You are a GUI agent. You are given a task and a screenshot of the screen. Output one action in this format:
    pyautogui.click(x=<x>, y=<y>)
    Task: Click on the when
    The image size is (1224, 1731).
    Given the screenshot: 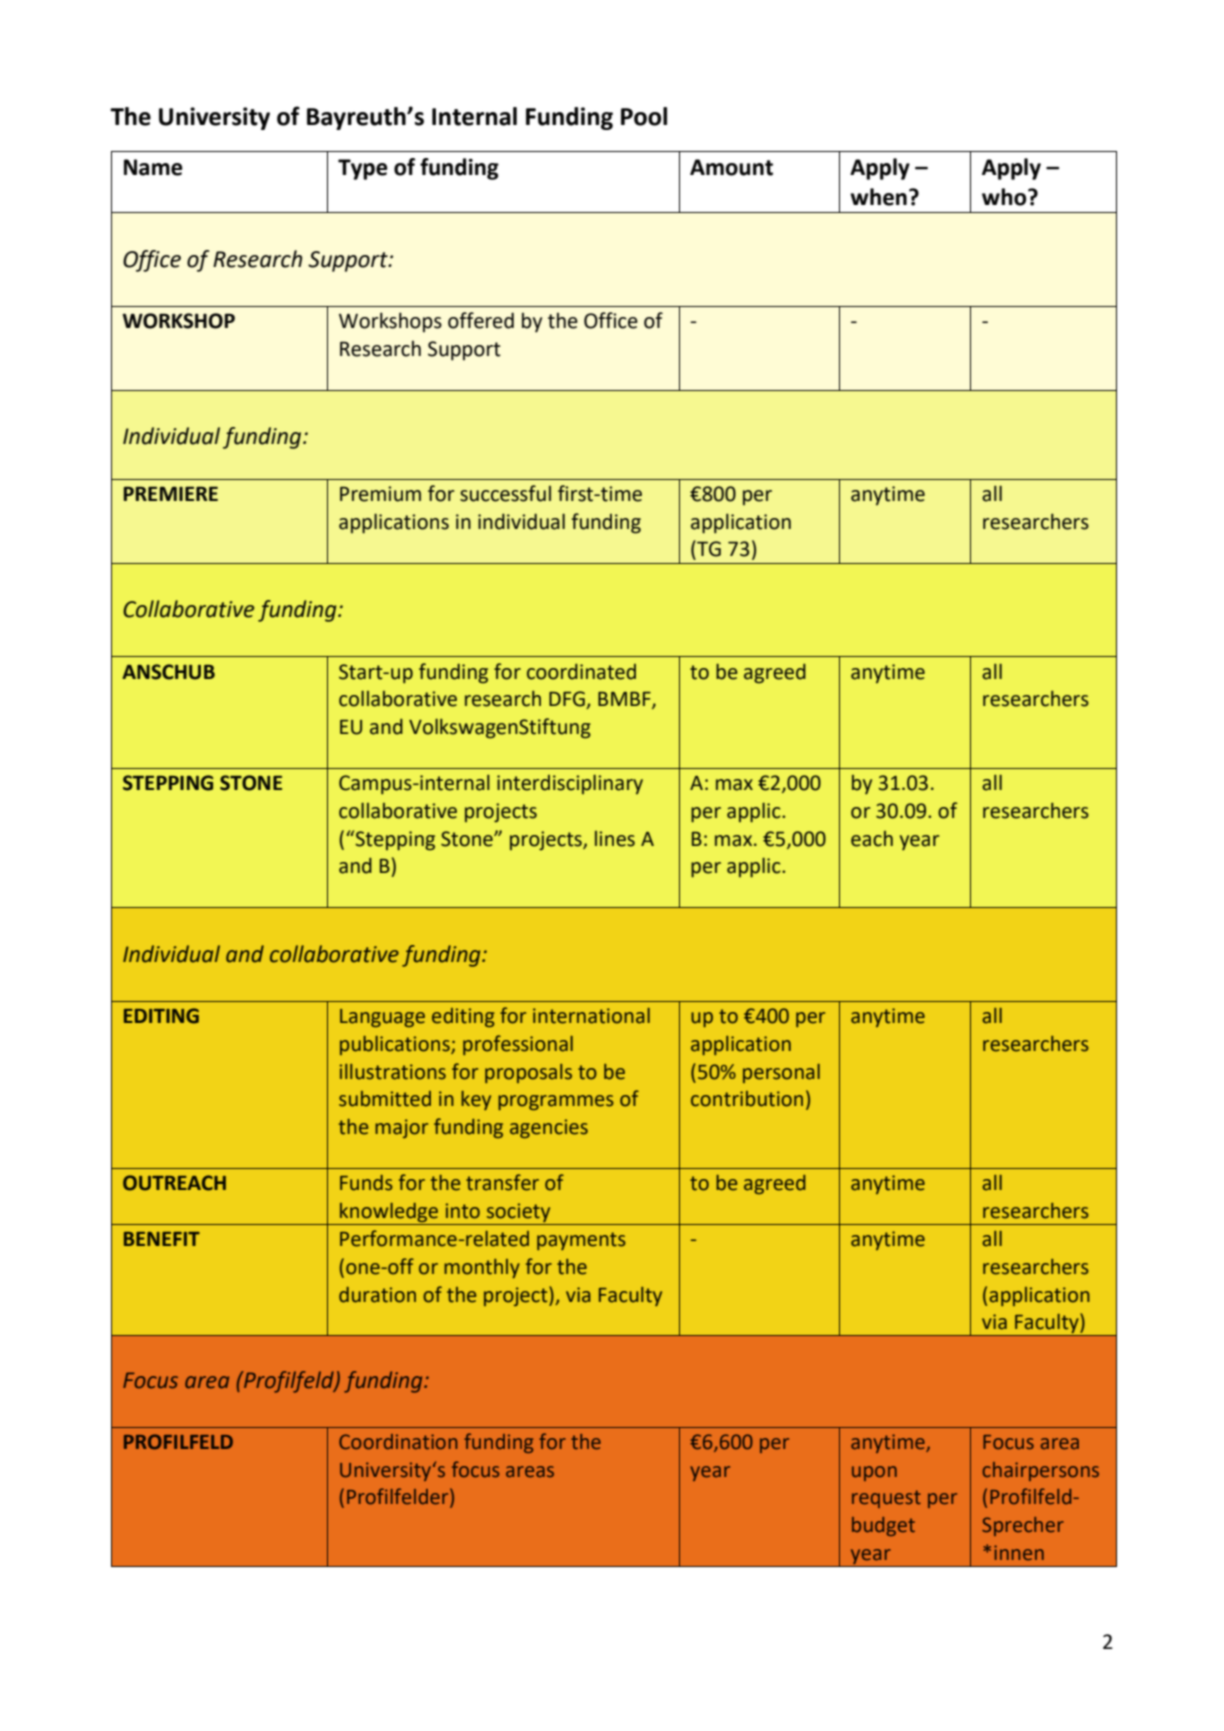 What is the action you would take?
    pyautogui.click(x=878, y=197)
